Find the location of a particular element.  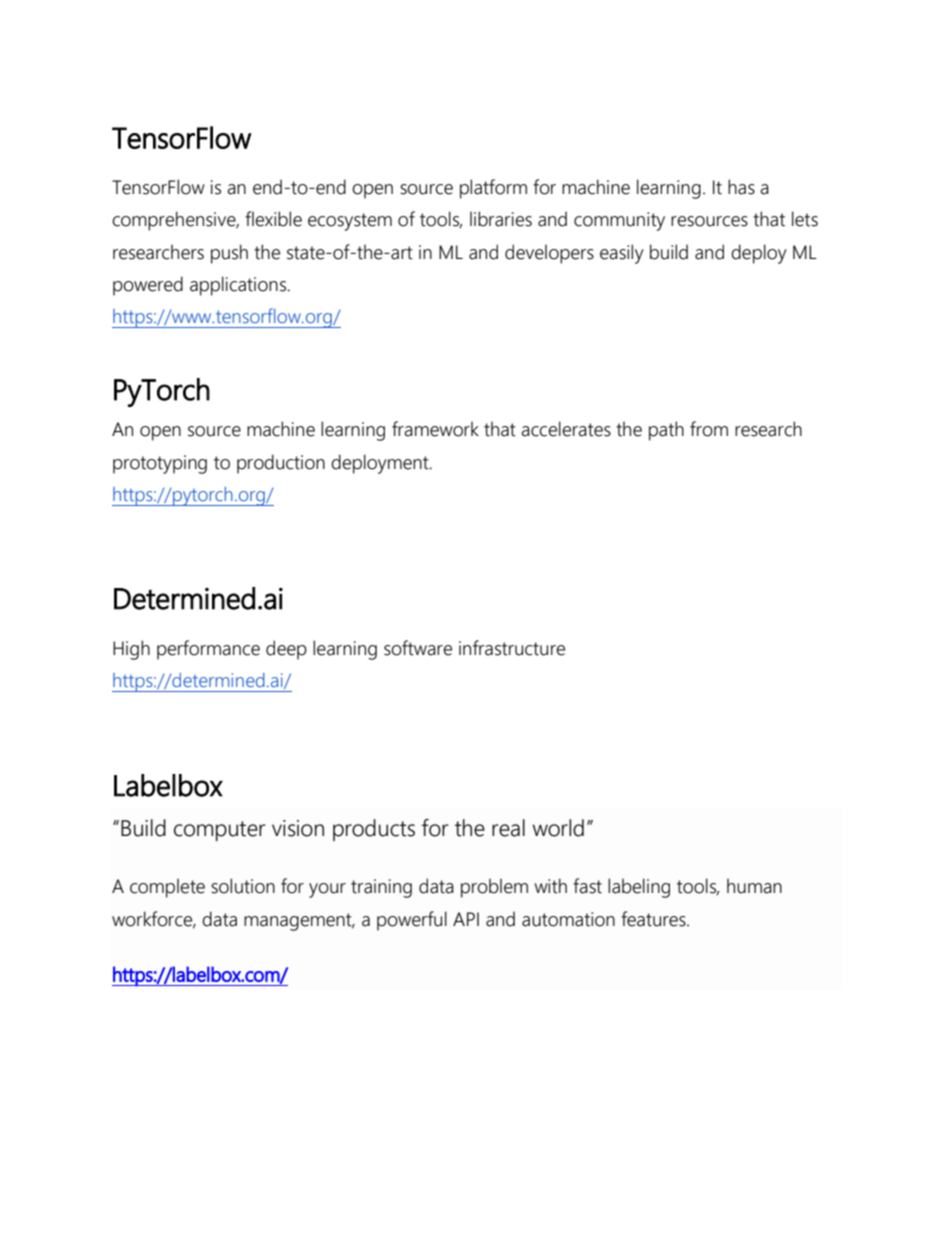

solution is located at coordinates (243, 886).
